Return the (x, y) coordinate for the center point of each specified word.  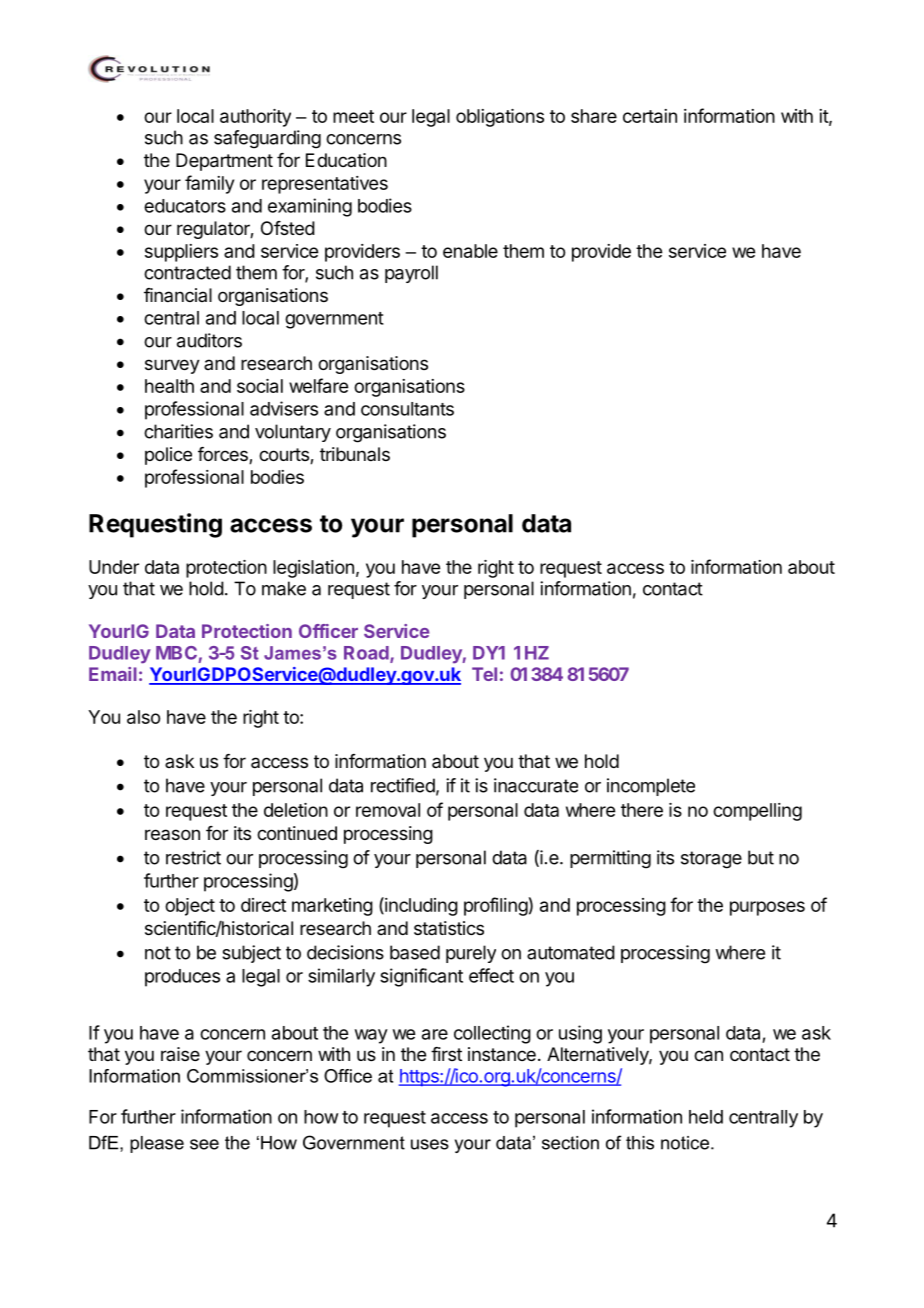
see (204, 1144)
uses (430, 1144)
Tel (484, 674)
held (706, 1117)
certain (650, 116)
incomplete (651, 787)
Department (224, 162)
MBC (176, 653)
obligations (500, 118)
